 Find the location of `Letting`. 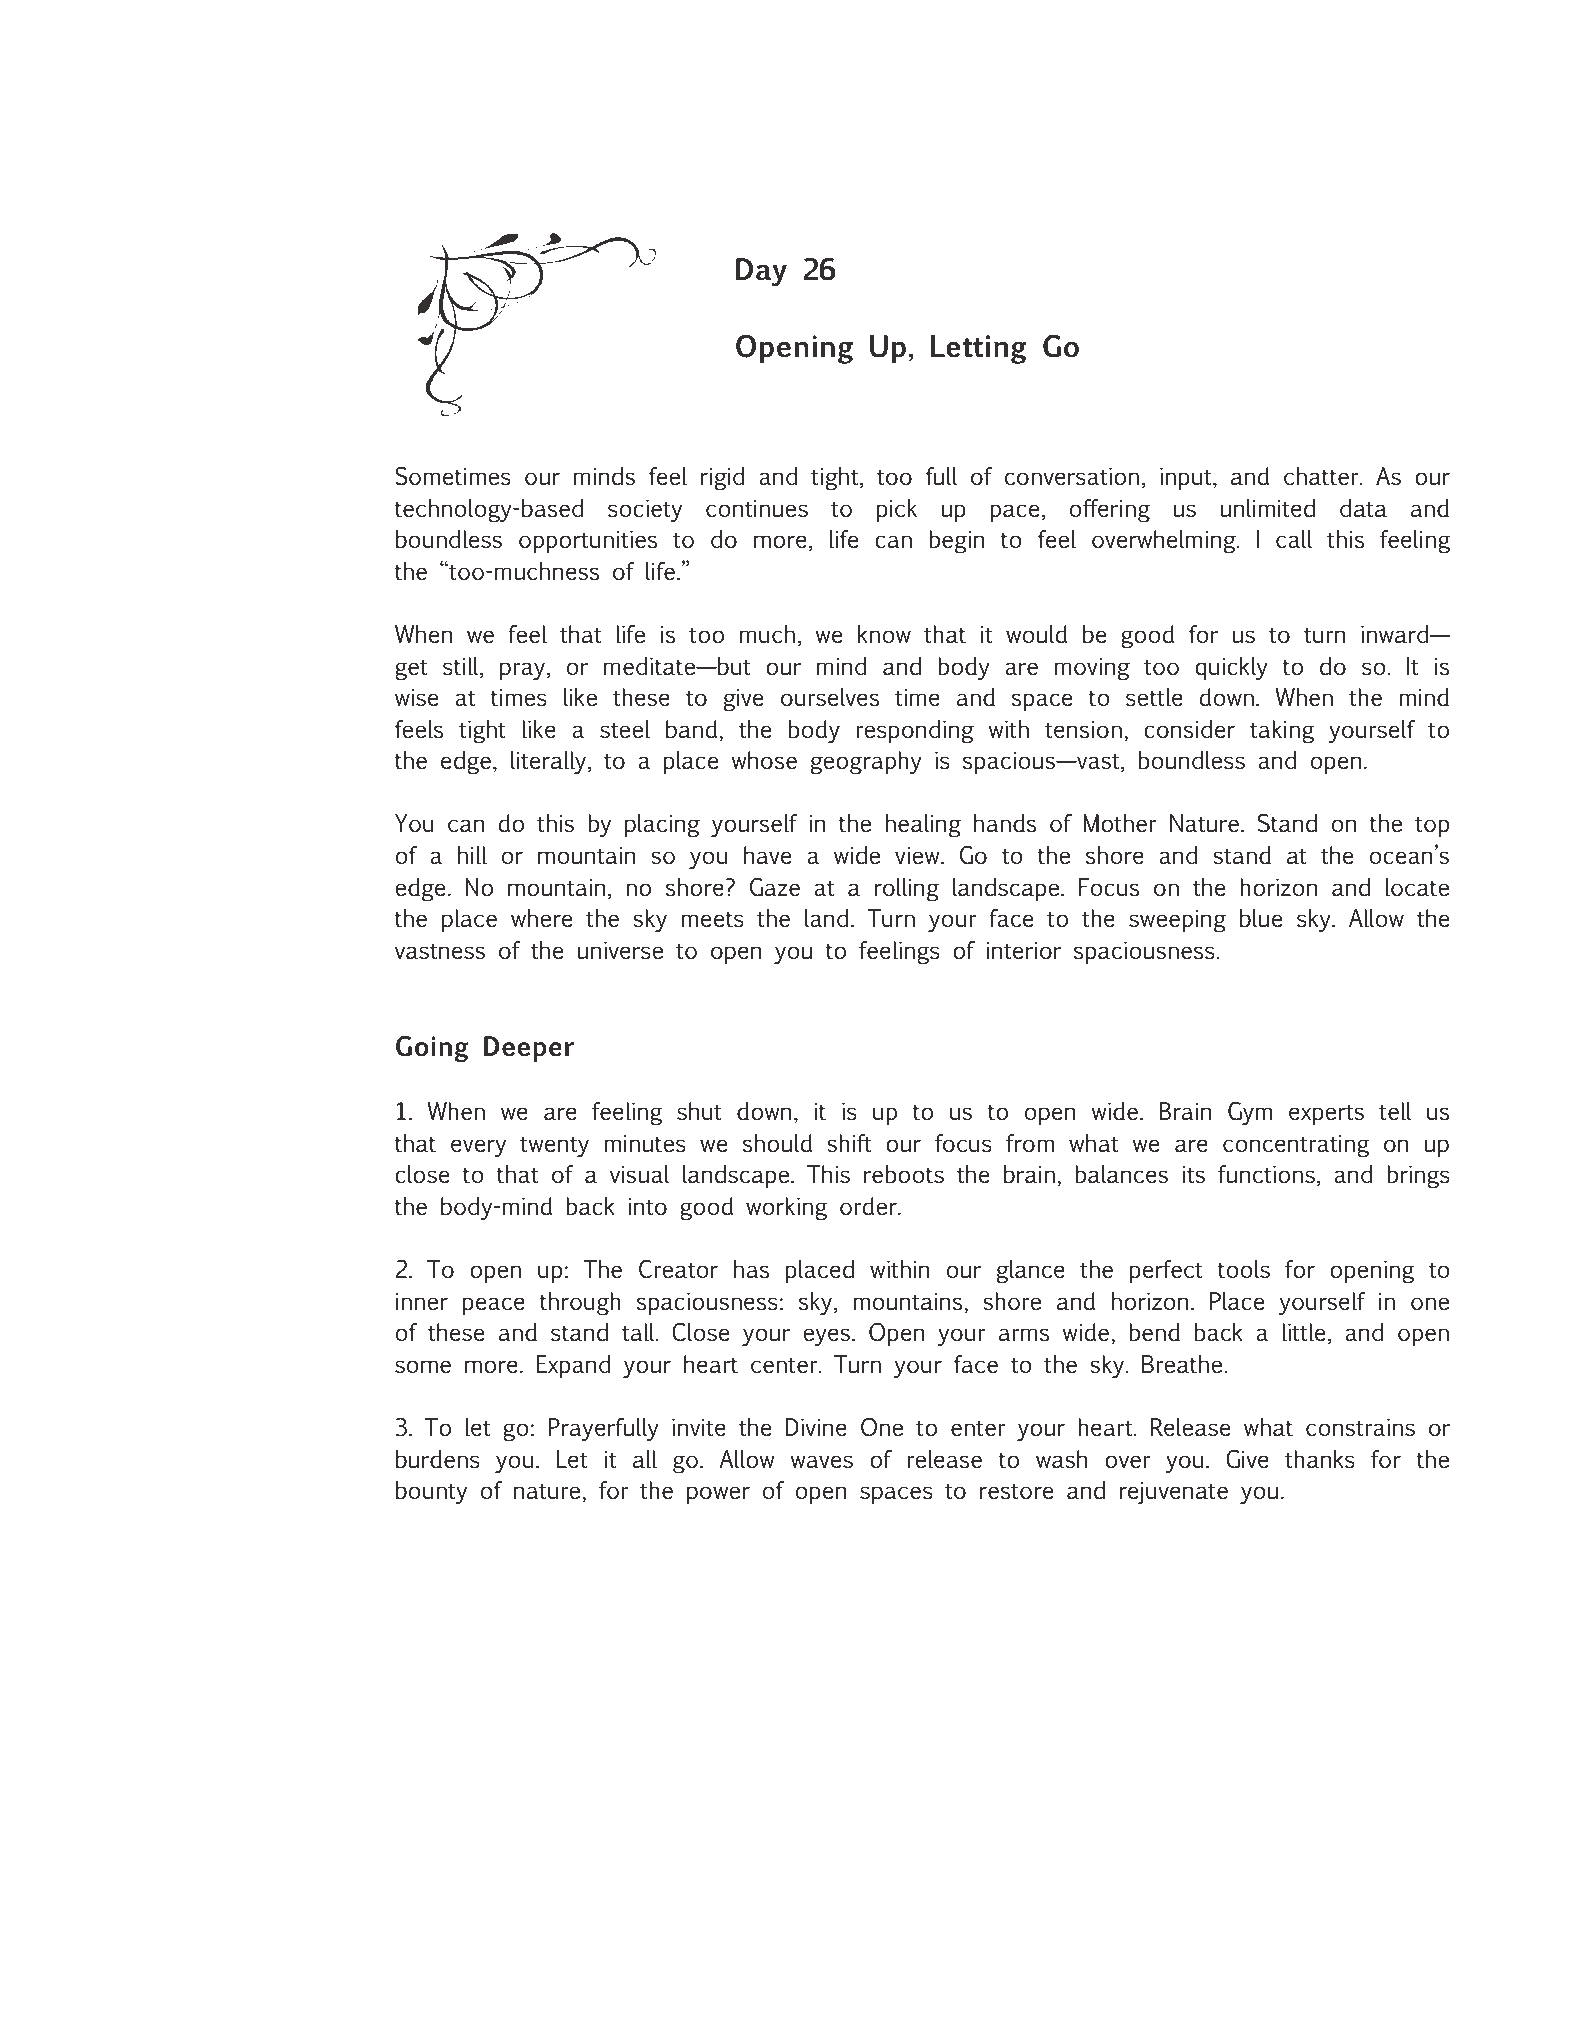

Letting is located at coordinates (979, 349).
